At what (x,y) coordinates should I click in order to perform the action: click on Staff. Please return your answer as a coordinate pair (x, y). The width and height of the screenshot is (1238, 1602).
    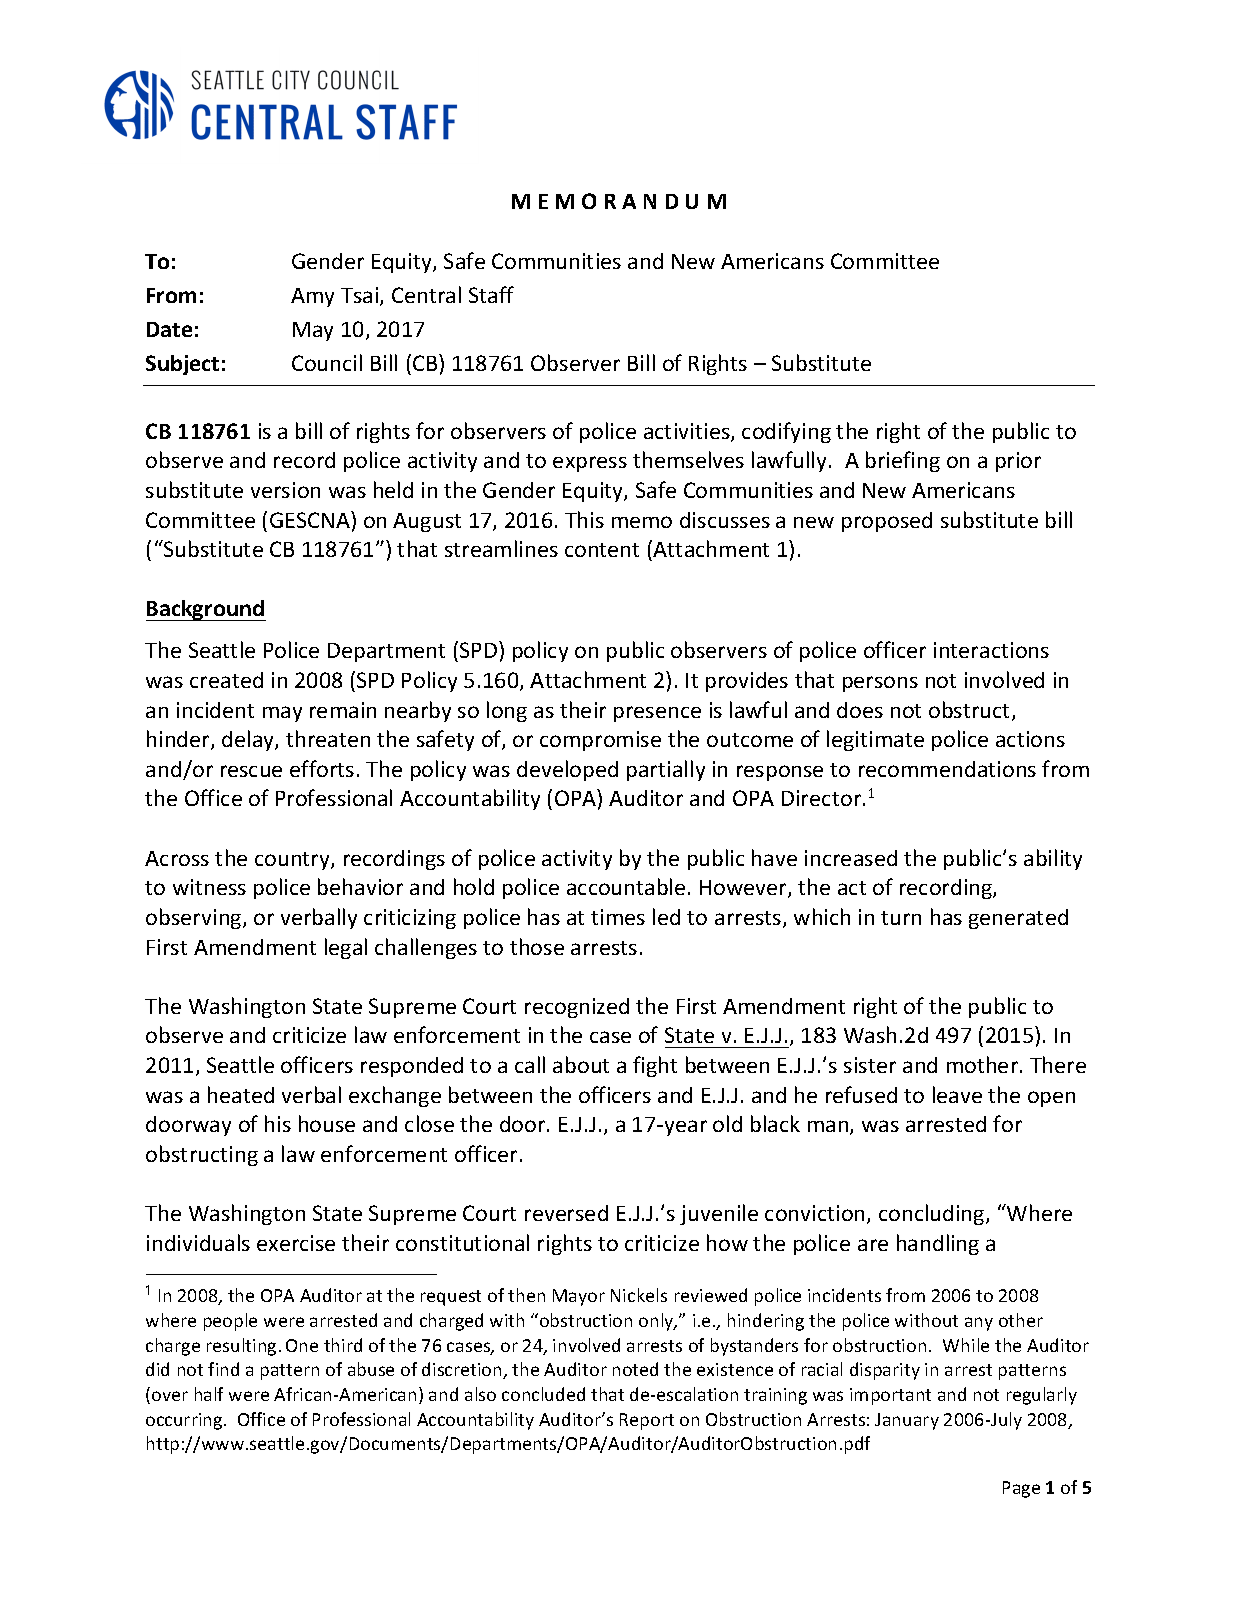
    Looking at the image, I should click on (491, 294).
